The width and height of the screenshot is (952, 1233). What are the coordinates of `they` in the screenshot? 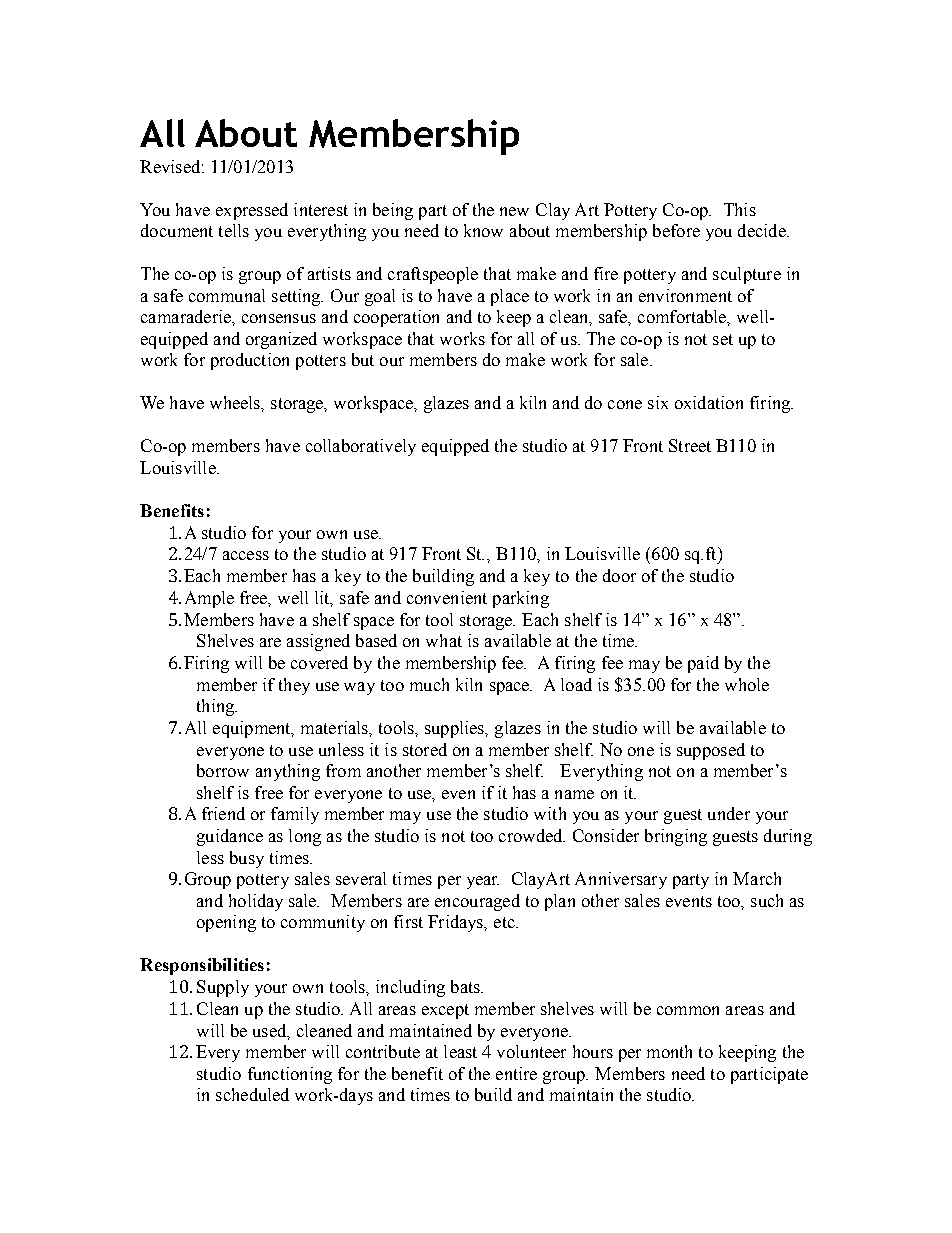 It's located at (294, 686).
